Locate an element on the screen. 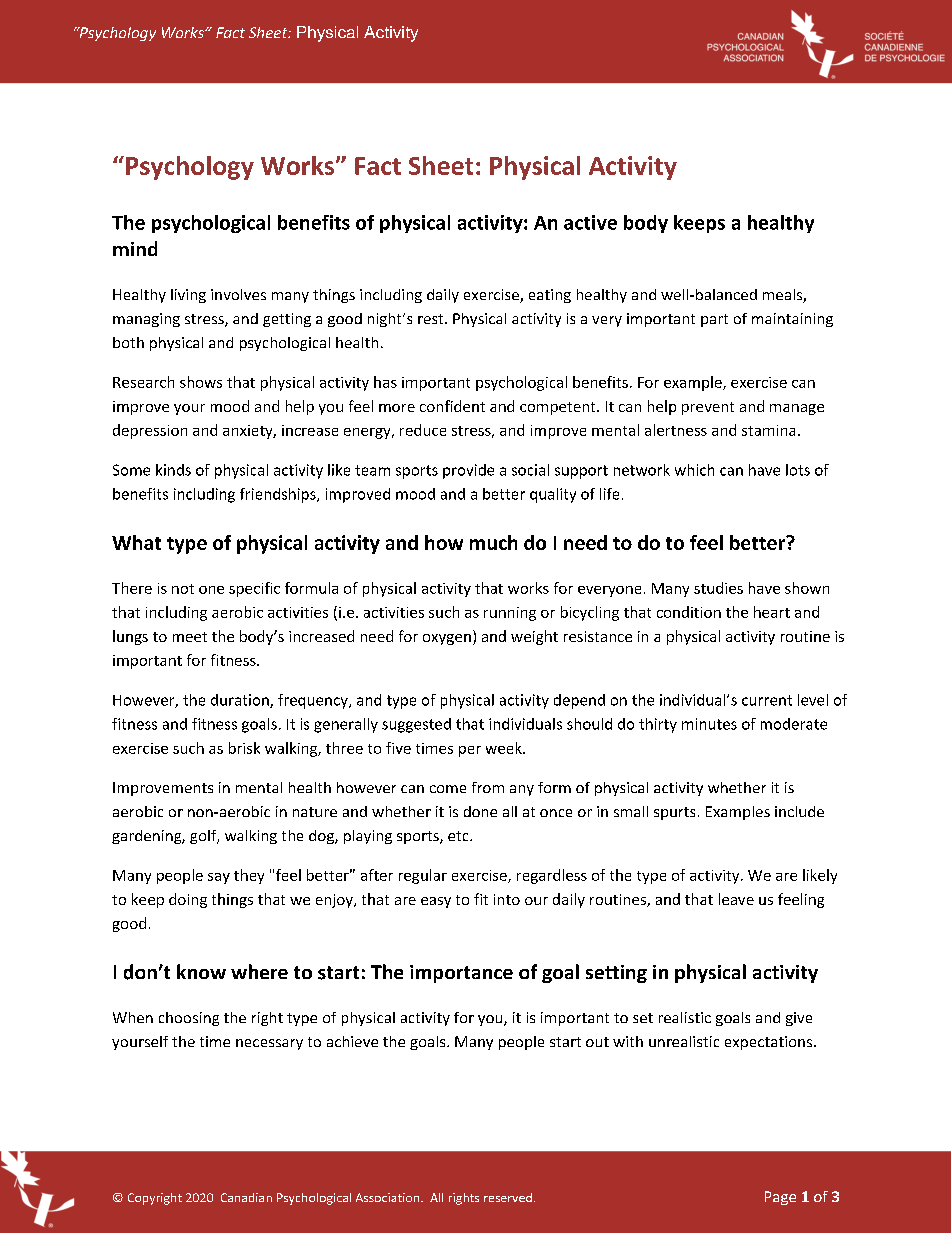 Image resolution: width=952 pixels, height=1233 pixels. duration is located at coordinates (241, 701).
